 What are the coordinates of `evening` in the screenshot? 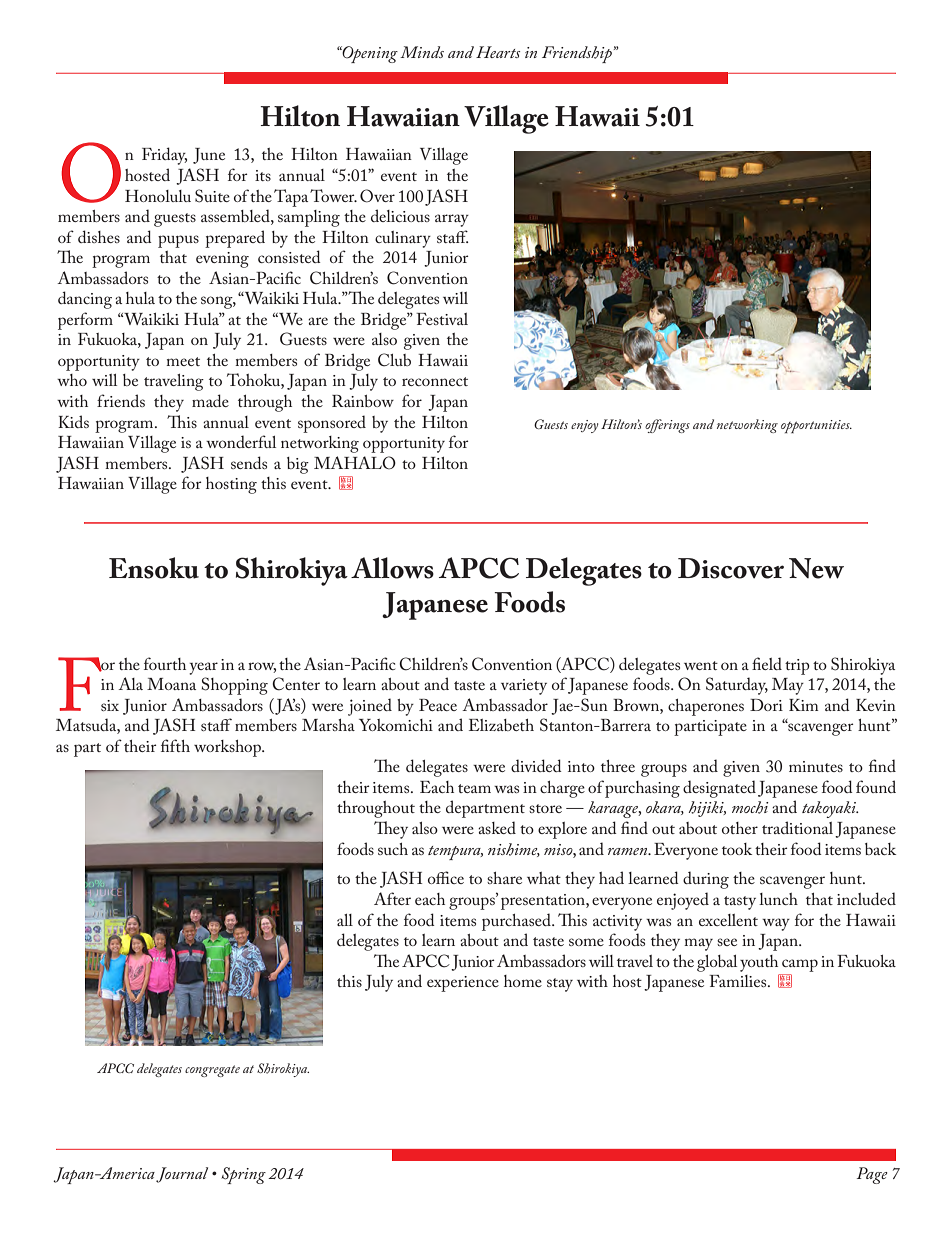 It's located at (222, 260).
